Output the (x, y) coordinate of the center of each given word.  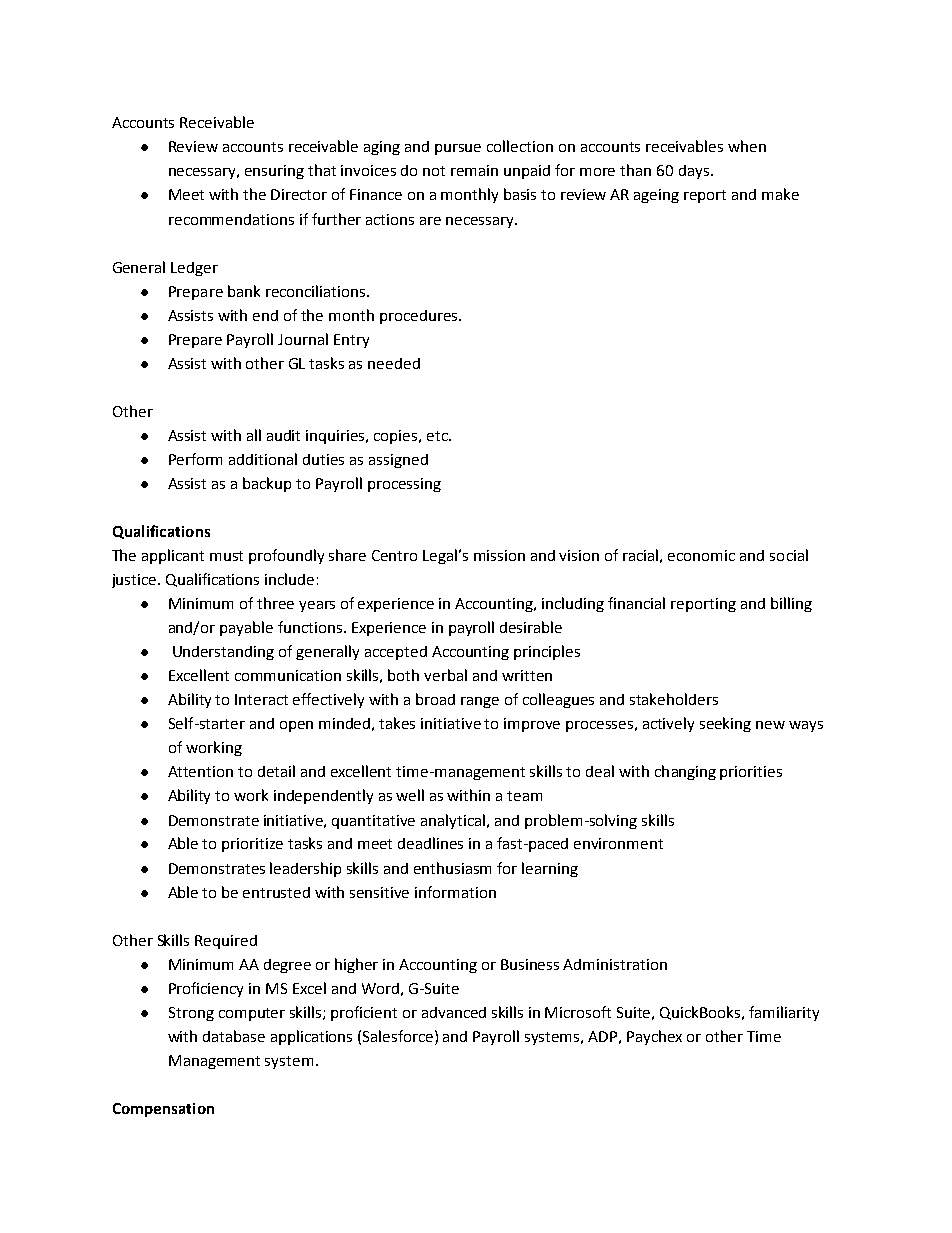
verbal (445, 675)
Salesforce (399, 1036)
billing (791, 604)
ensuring (274, 172)
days (694, 172)
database (234, 1036)
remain (474, 170)
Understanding (223, 653)
